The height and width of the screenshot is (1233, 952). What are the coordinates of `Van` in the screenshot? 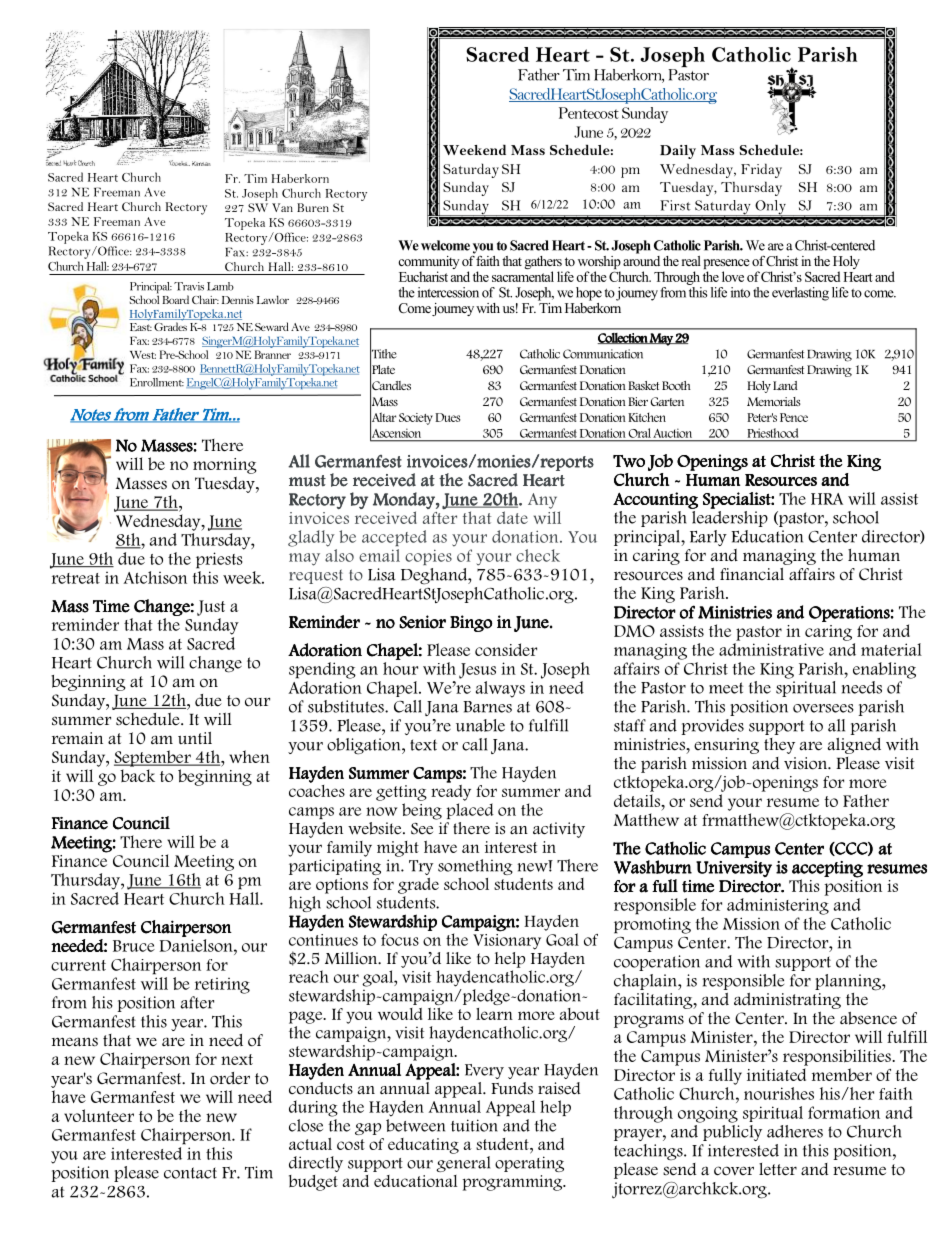 It's located at (282, 207).
